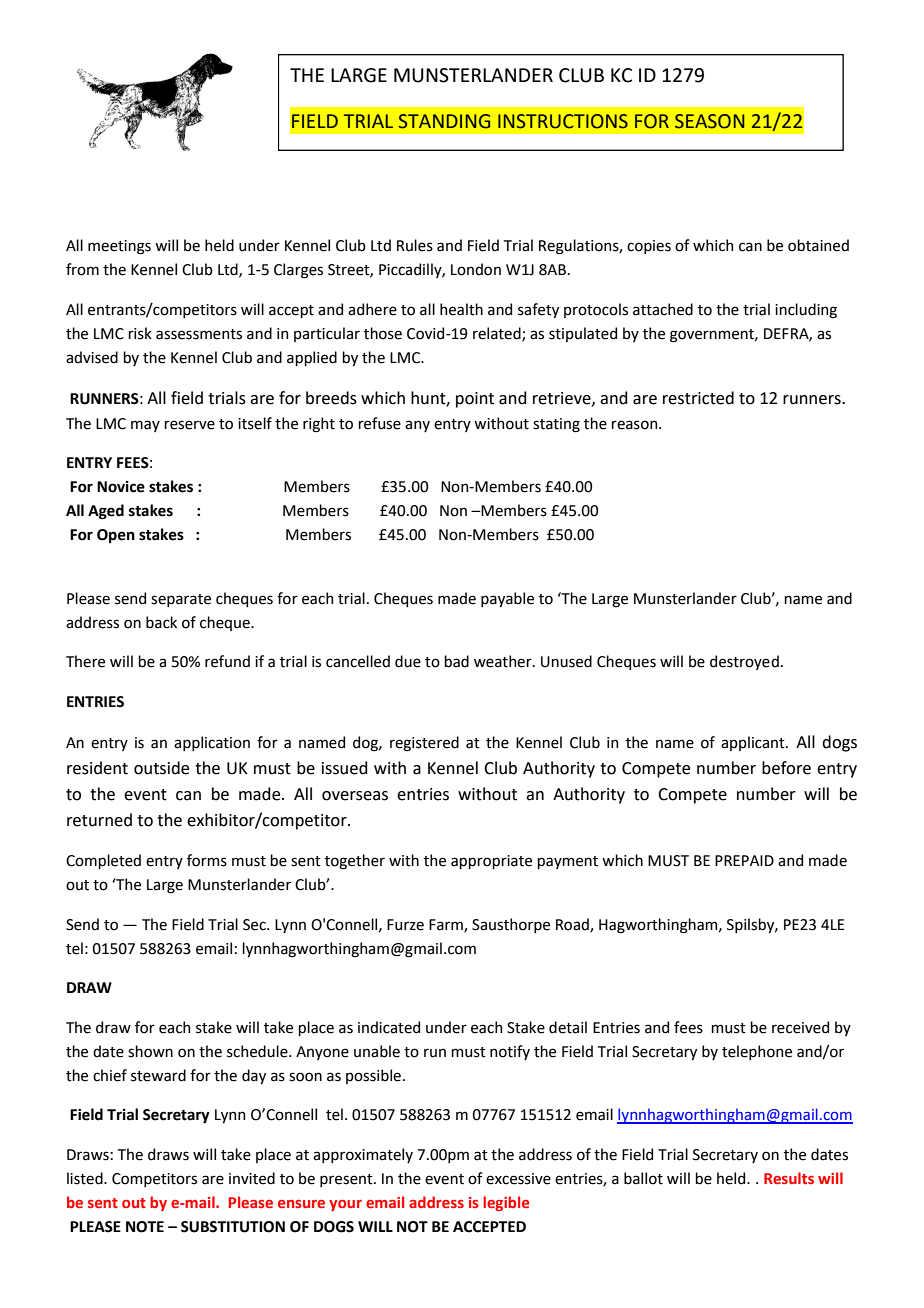 Image resolution: width=924 pixels, height=1308 pixels. Describe the element at coordinates (227, 661) in the document. I see `refund` at that location.
